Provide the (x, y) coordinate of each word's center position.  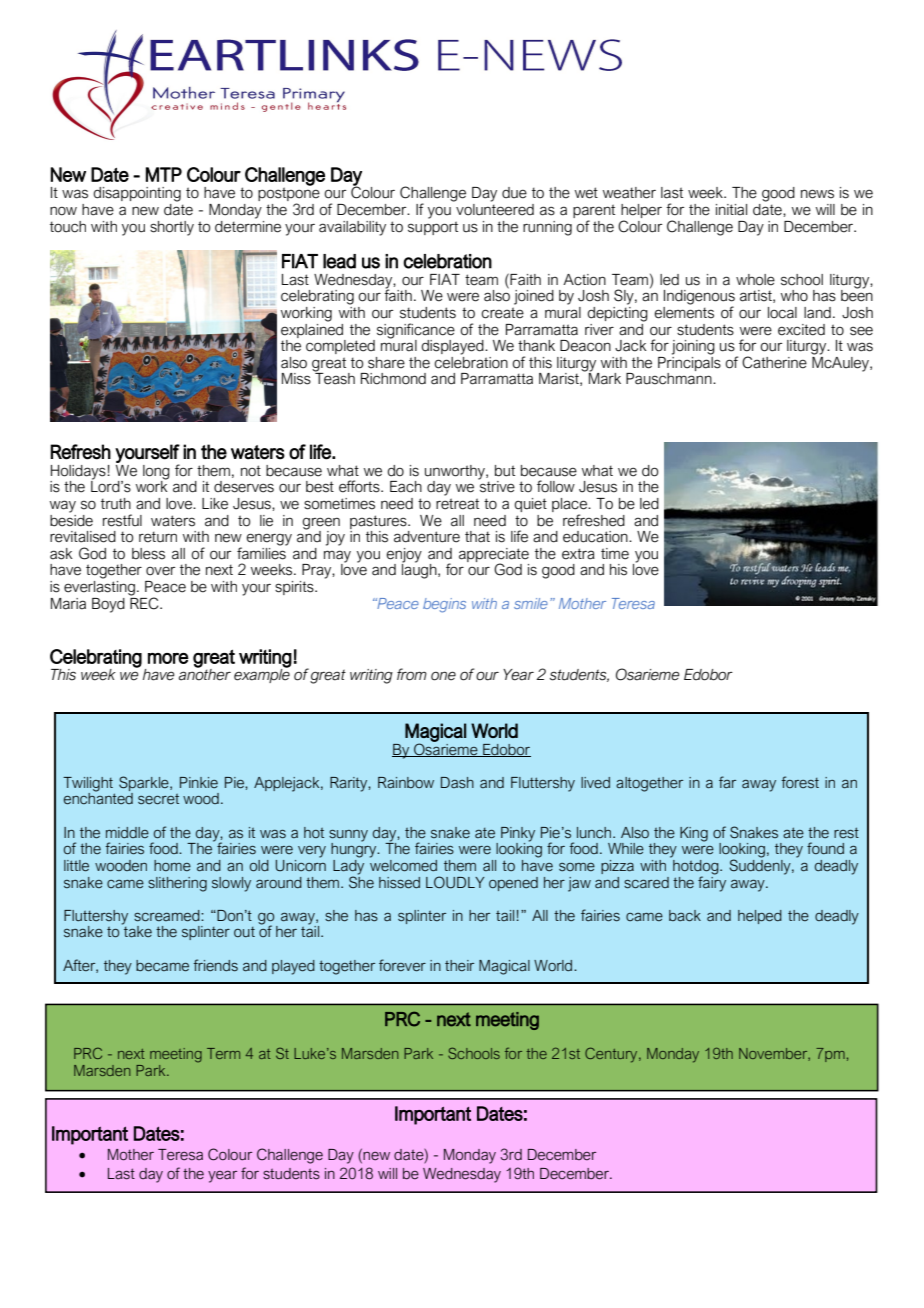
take (137, 931)
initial (731, 210)
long (156, 472)
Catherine (774, 362)
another (205, 674)
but (505, 471)
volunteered (494, 208)
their (459, 965)
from (412, 674)
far (727, 782)
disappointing (137, 194)
